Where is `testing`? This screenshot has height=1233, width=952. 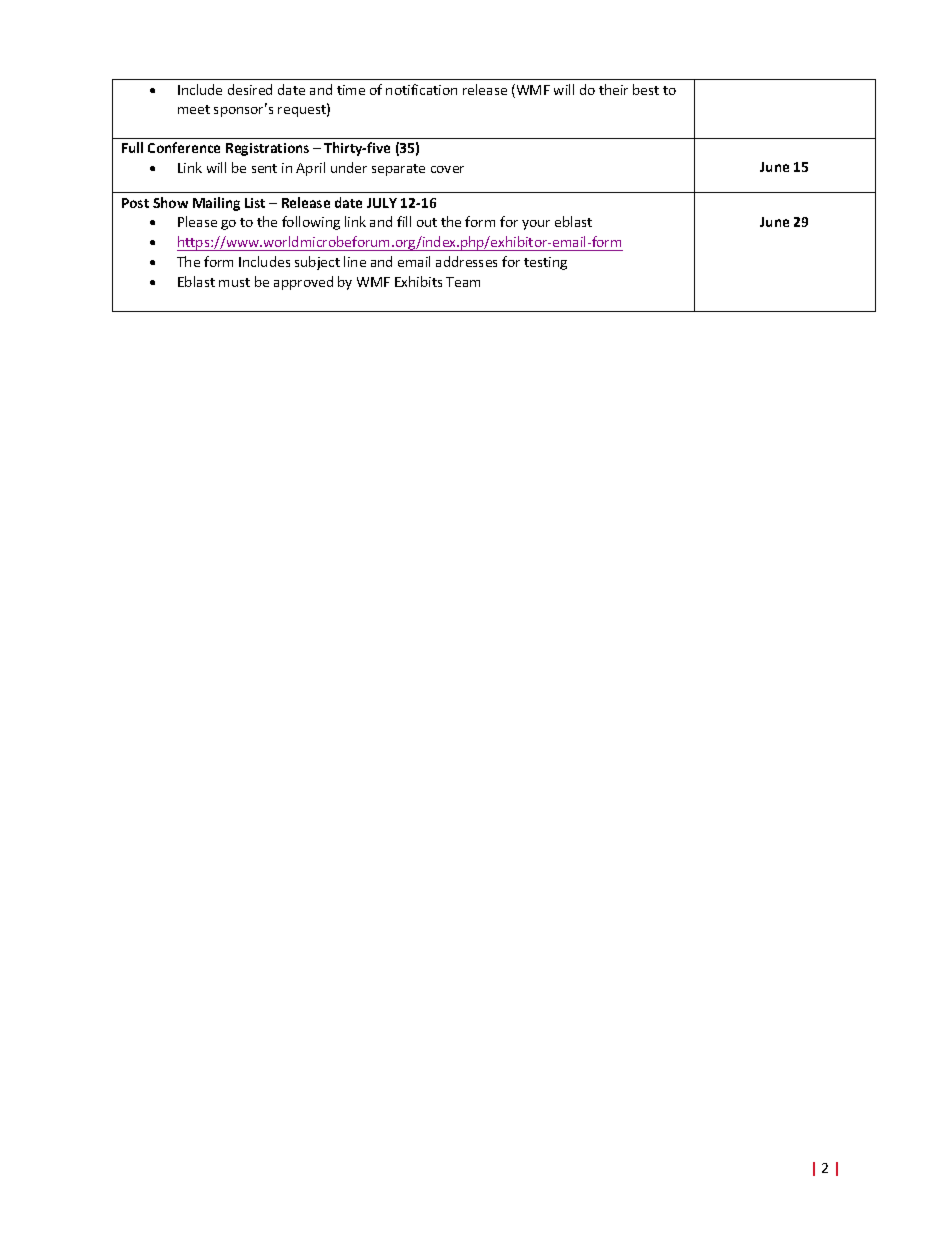
testing is located at coordinates (545, 263).
